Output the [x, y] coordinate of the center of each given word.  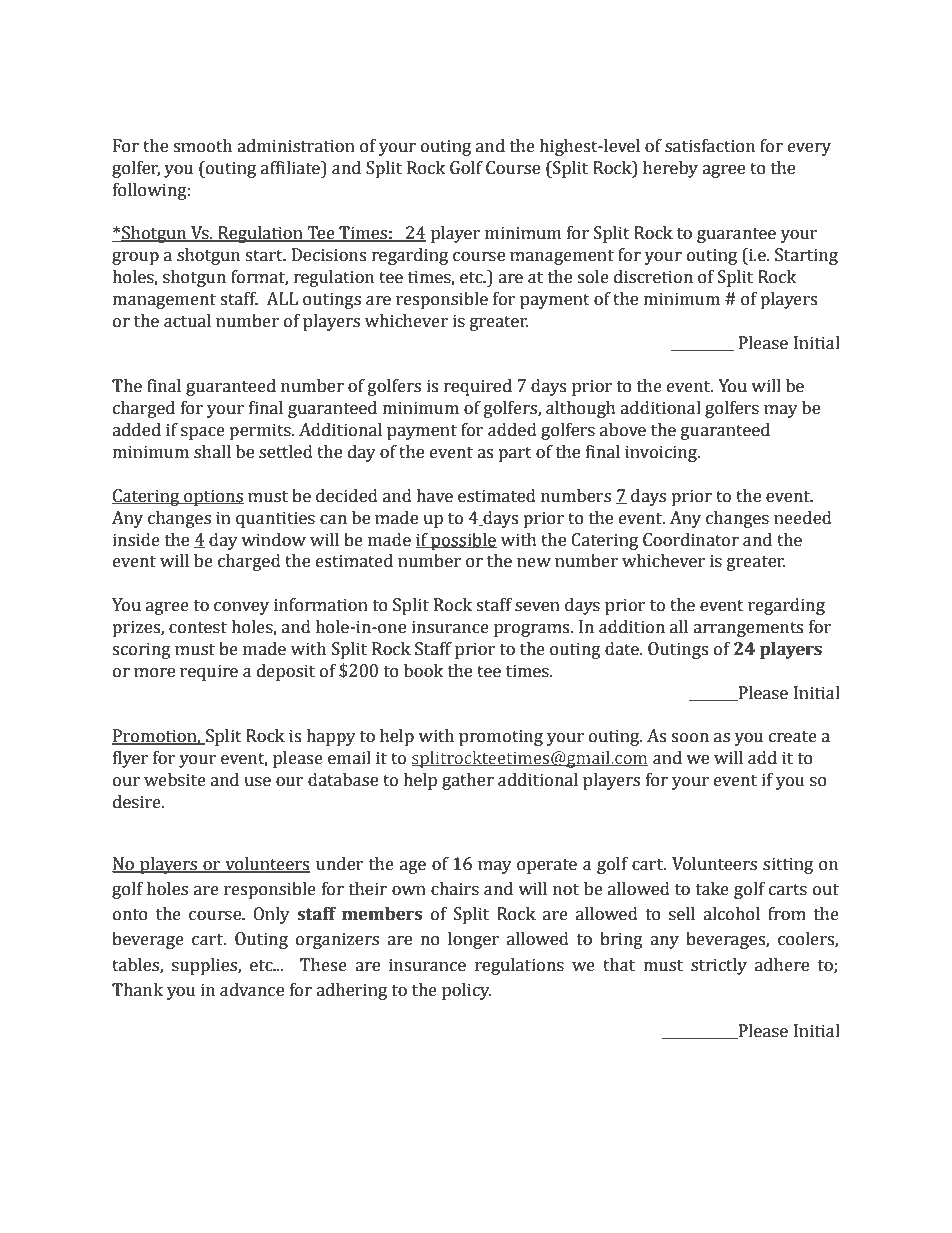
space [203, 433]
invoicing [662, 453]
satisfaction [710, 146]
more [154, 673]
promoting [501, 737]
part [515, 454]
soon [690, 738]
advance [252, 990]
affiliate [291, 168]
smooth [202, 146]
